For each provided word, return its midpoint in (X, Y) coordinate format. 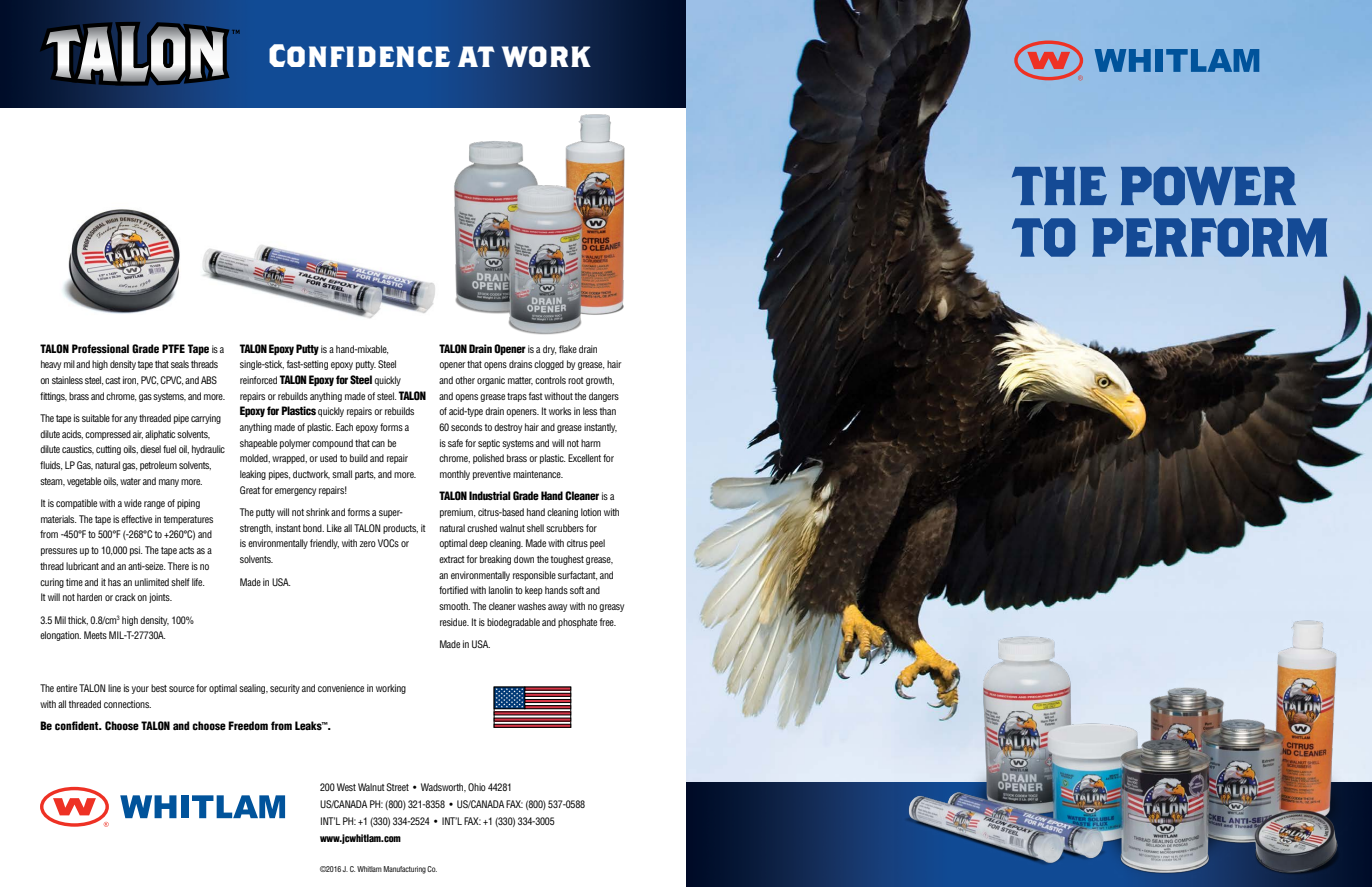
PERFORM (1209, 237)
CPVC (171, 380)
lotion (591, 512)
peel (597, 544)
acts (186, 550)
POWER (1208, 186)
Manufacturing (404, 870)
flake (568, 349)
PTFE (173, 348)
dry (549, 350)
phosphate (577, 623)
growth (600, 381)
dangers (604, 397)
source (181, 689)
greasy (611, 608)
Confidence (359, 55)
